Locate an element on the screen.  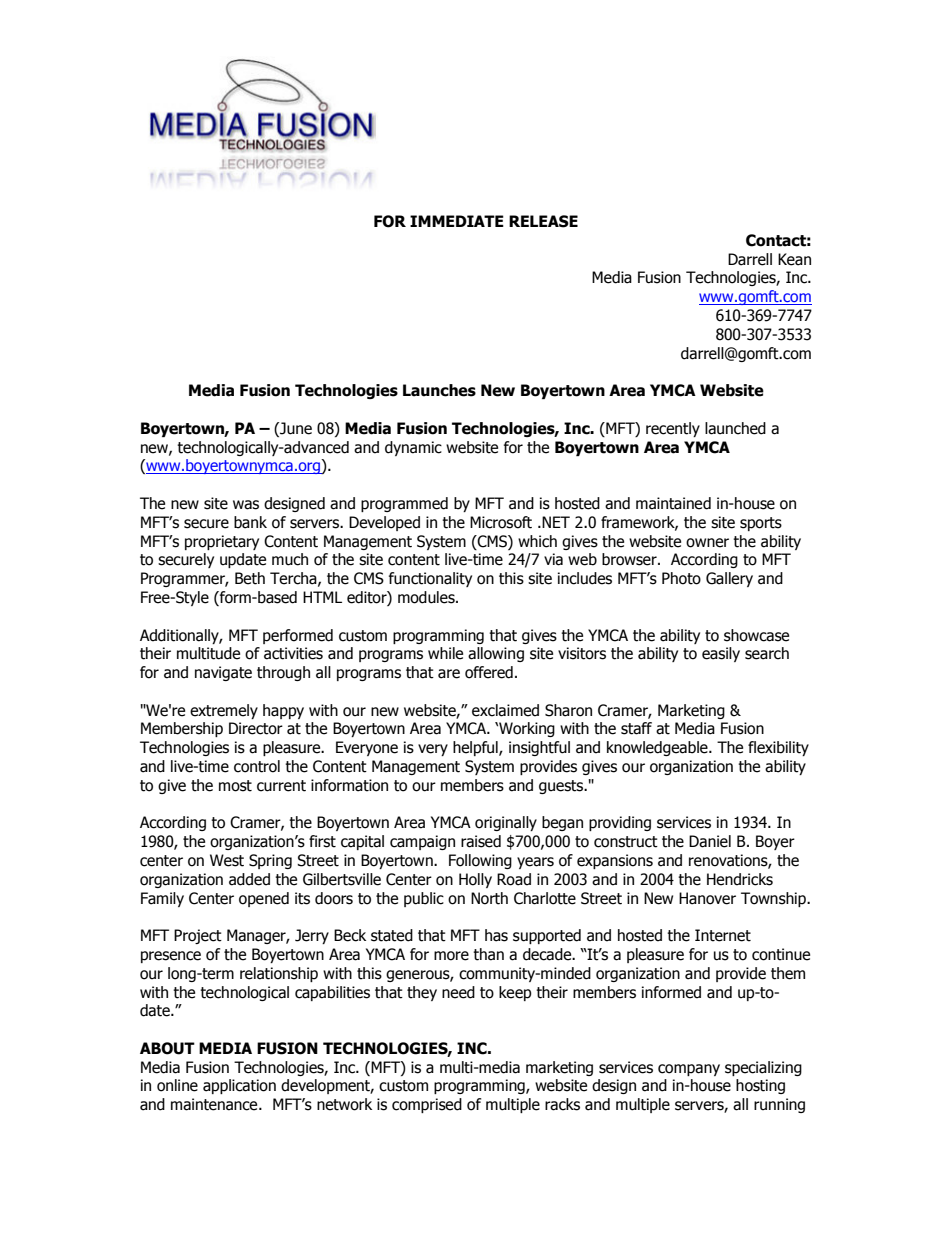
Daniel is located at coordinates (710, 841).
